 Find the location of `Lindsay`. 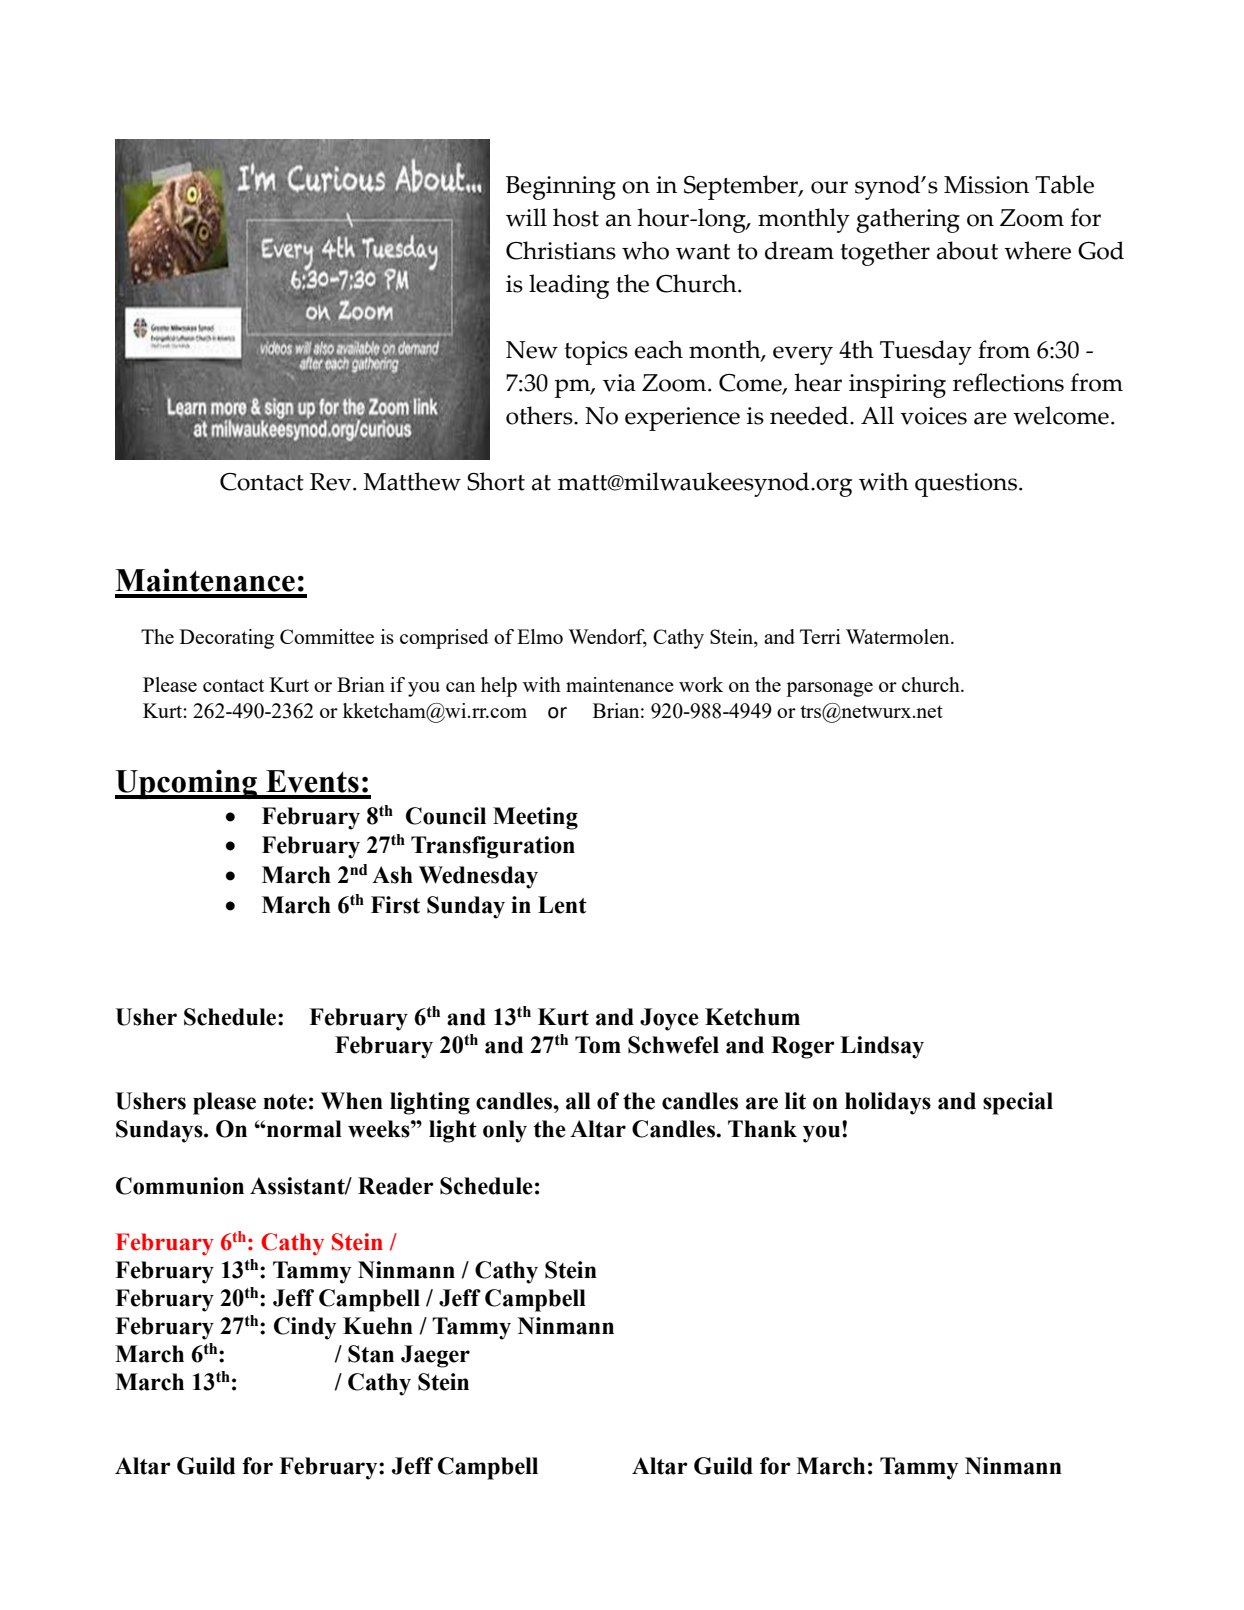

Lindsay is located at coordinates (882, 1047).
